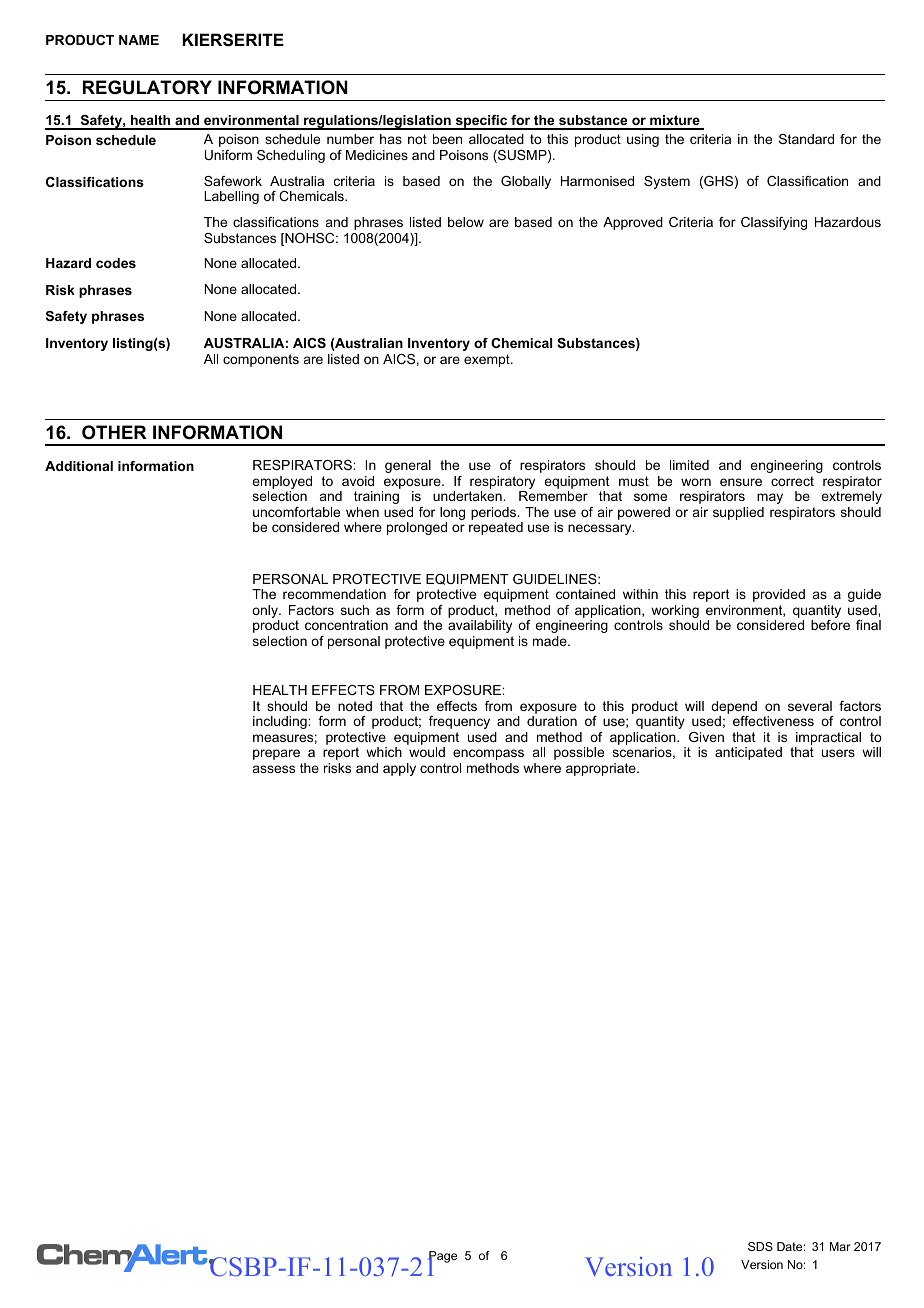 The image size is (924, 1308). What do you see at coordinates (147, 87) in the screenshot?
I see `REGULATORY` at bounding box center [147, 87].
